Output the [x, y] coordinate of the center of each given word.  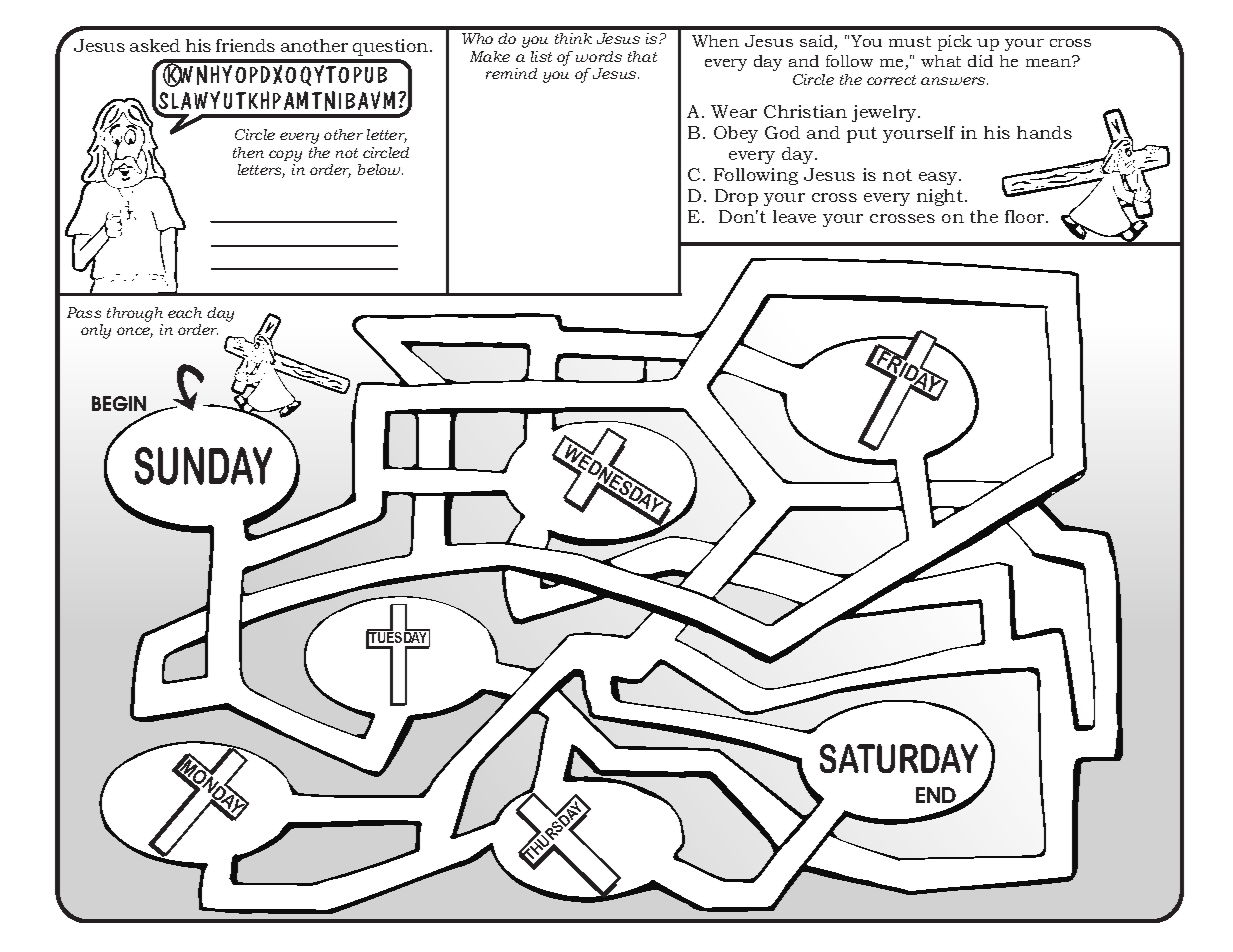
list [541, 56]
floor [1026, 216]
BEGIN [119, 403]
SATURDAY [899, 758]
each [185, 312]
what [941, 61]
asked [155, 45]
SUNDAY [203, 466]
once [135, 332]
